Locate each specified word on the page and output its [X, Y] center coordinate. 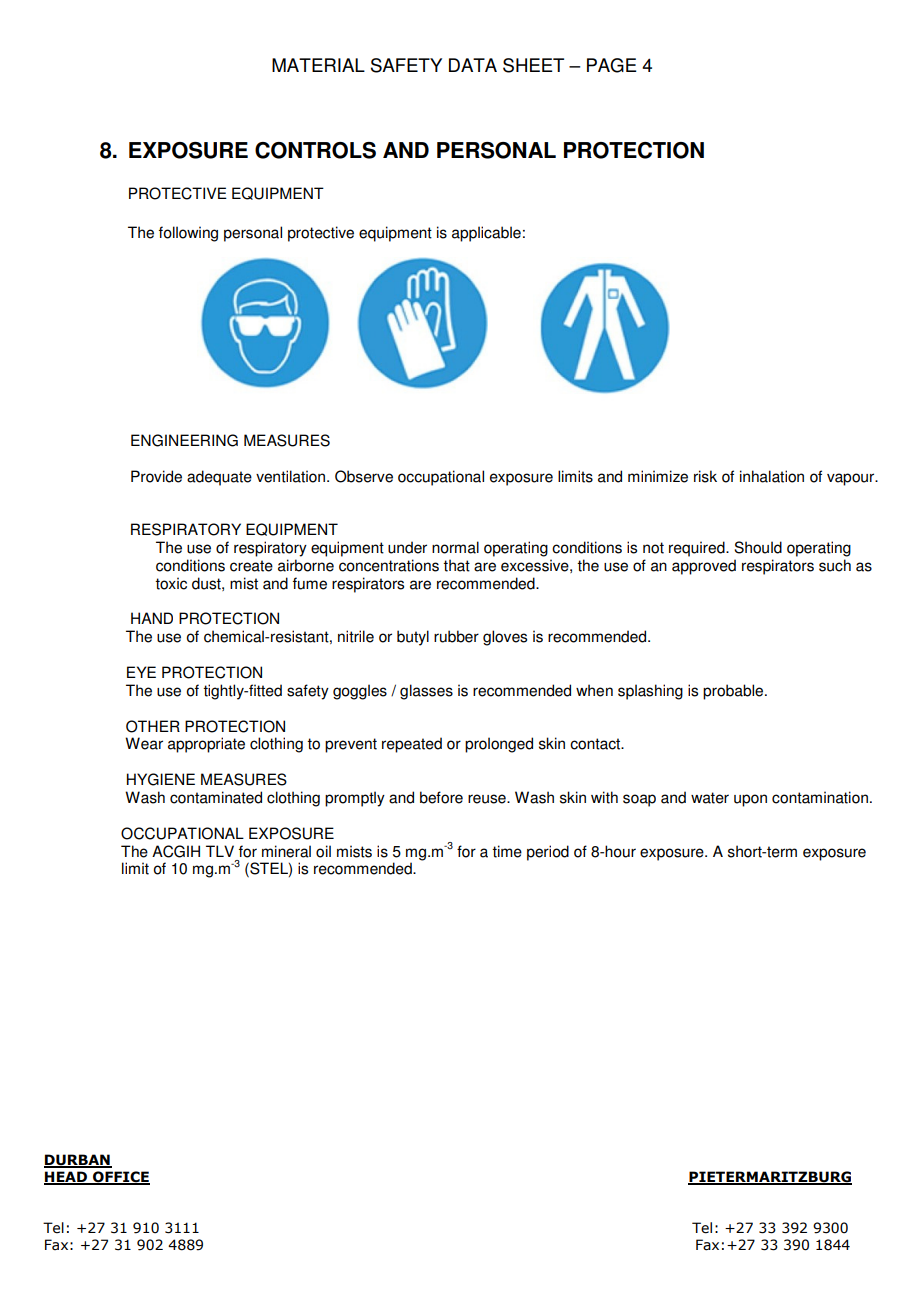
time [507, 851]
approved [704, 567]
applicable [486, 234]
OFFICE [120, 1178]
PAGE [612, 65]
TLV [220, 851]
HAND [152, 618]
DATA [473, 65]
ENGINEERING [184, 440]
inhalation [772, 476]
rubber [456, 636]
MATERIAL [318, 65]
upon [750, 800]
